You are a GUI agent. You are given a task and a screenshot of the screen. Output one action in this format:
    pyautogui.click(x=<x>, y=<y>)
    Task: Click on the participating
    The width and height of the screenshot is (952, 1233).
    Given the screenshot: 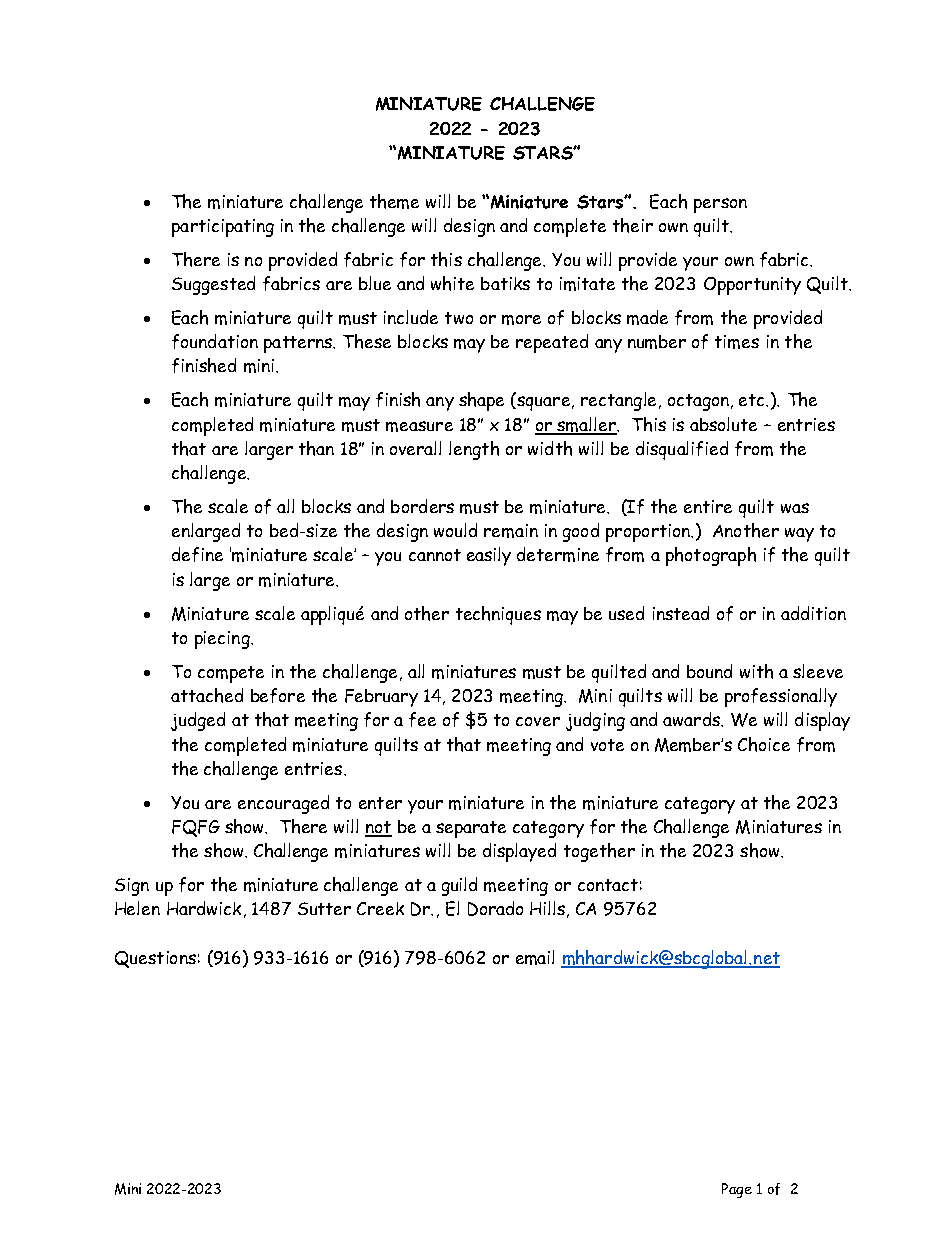 What is the action you would take?
    pyautogui.click(x=223, y=228)
